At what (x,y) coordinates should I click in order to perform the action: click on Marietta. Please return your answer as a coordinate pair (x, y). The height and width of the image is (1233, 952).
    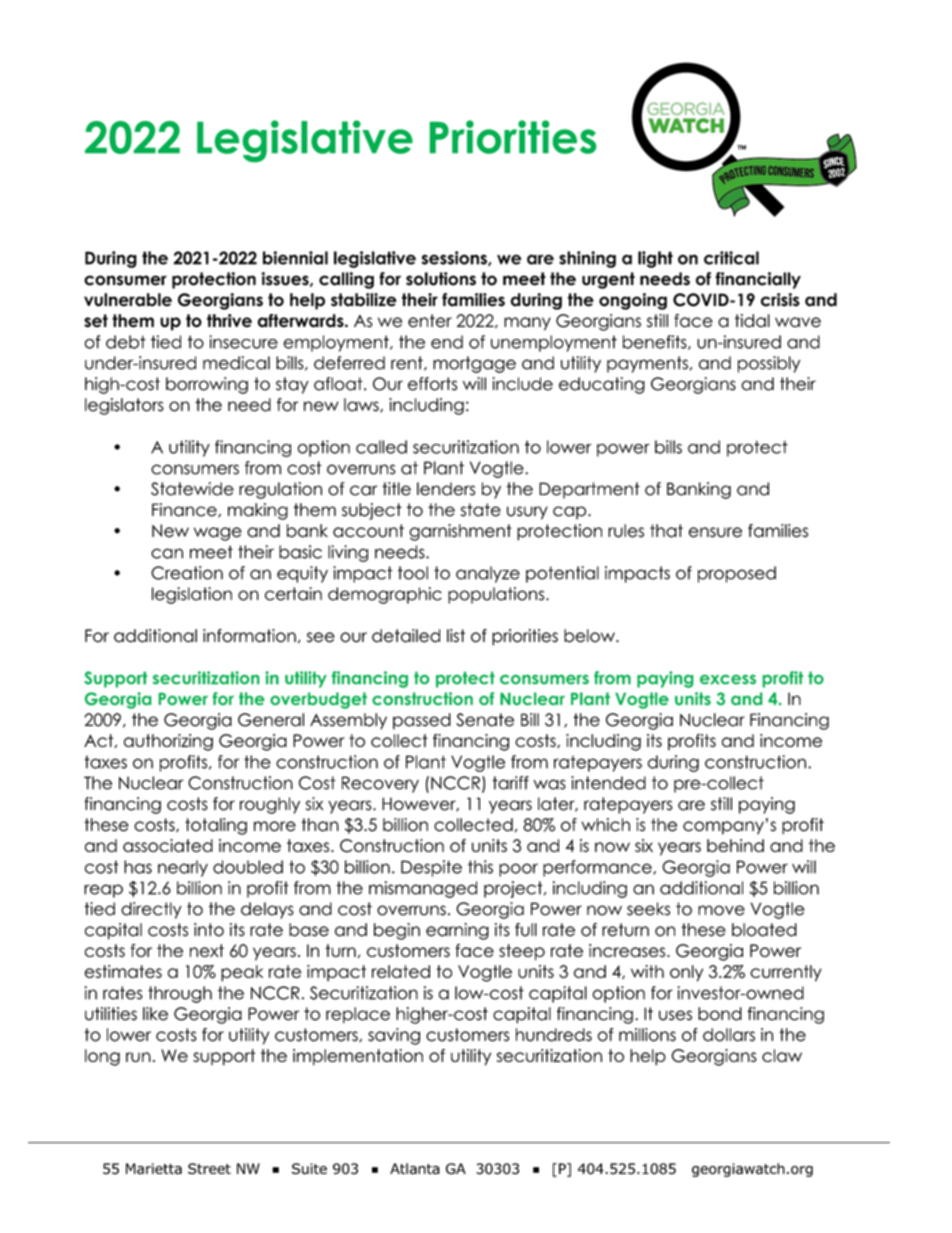
    Looking at the image, I should click on (154, 1169).
